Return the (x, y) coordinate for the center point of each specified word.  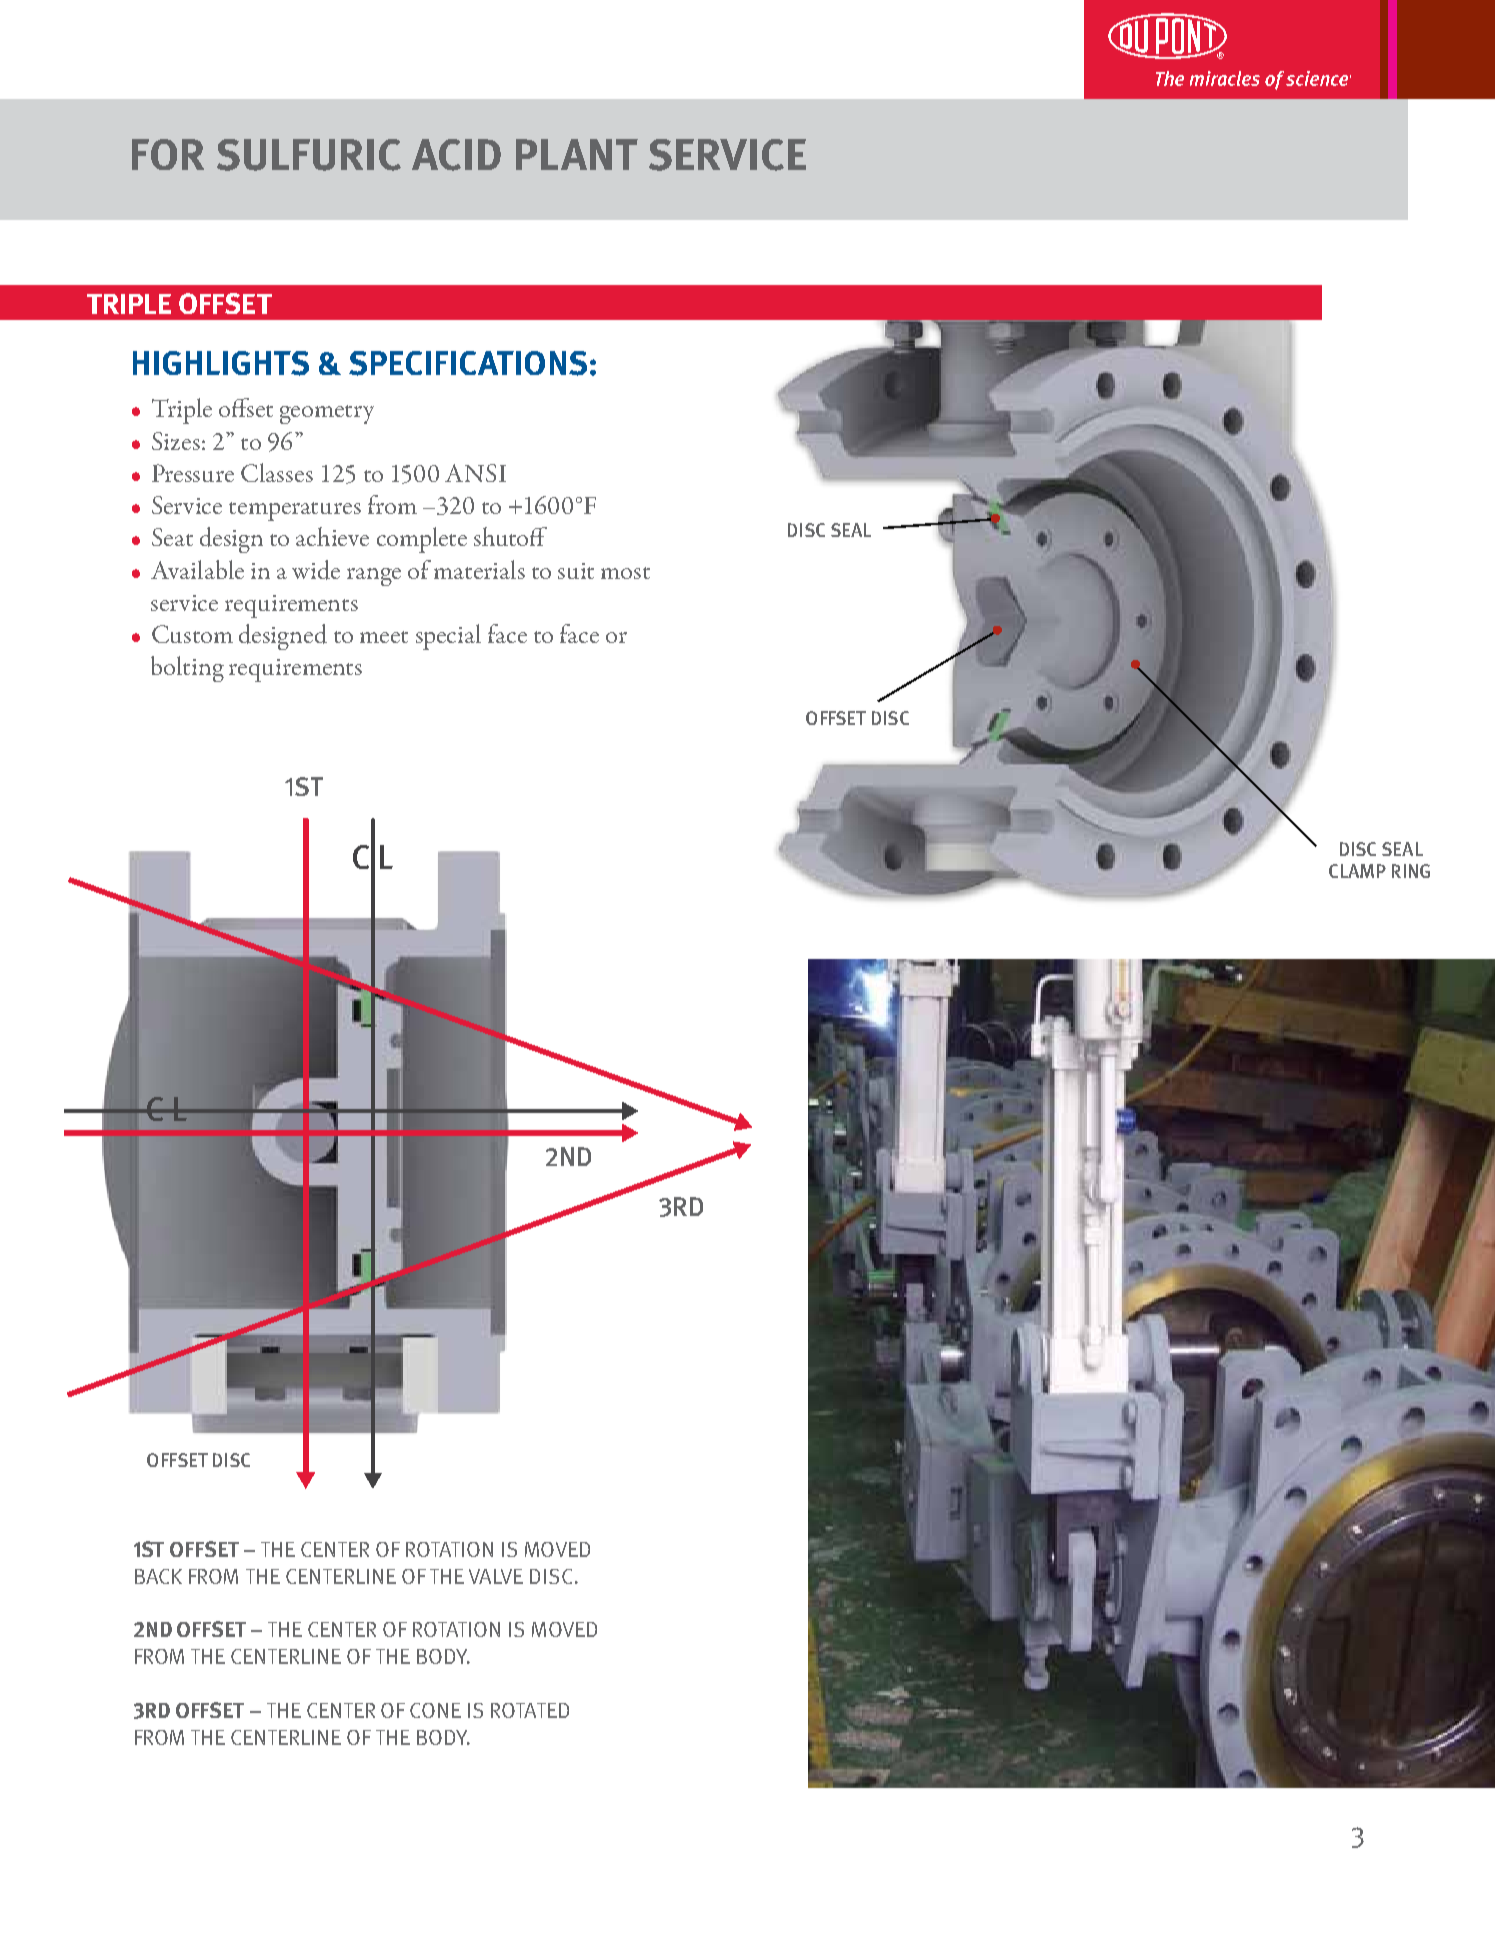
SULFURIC (309, 155)
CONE (435, 1710)
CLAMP (1357, 871)
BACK (158, 1576)
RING (1411, 871)
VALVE (496, 1576)
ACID (456, 155)
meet (384, 637)
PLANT (577, 154)
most (625, 573)
